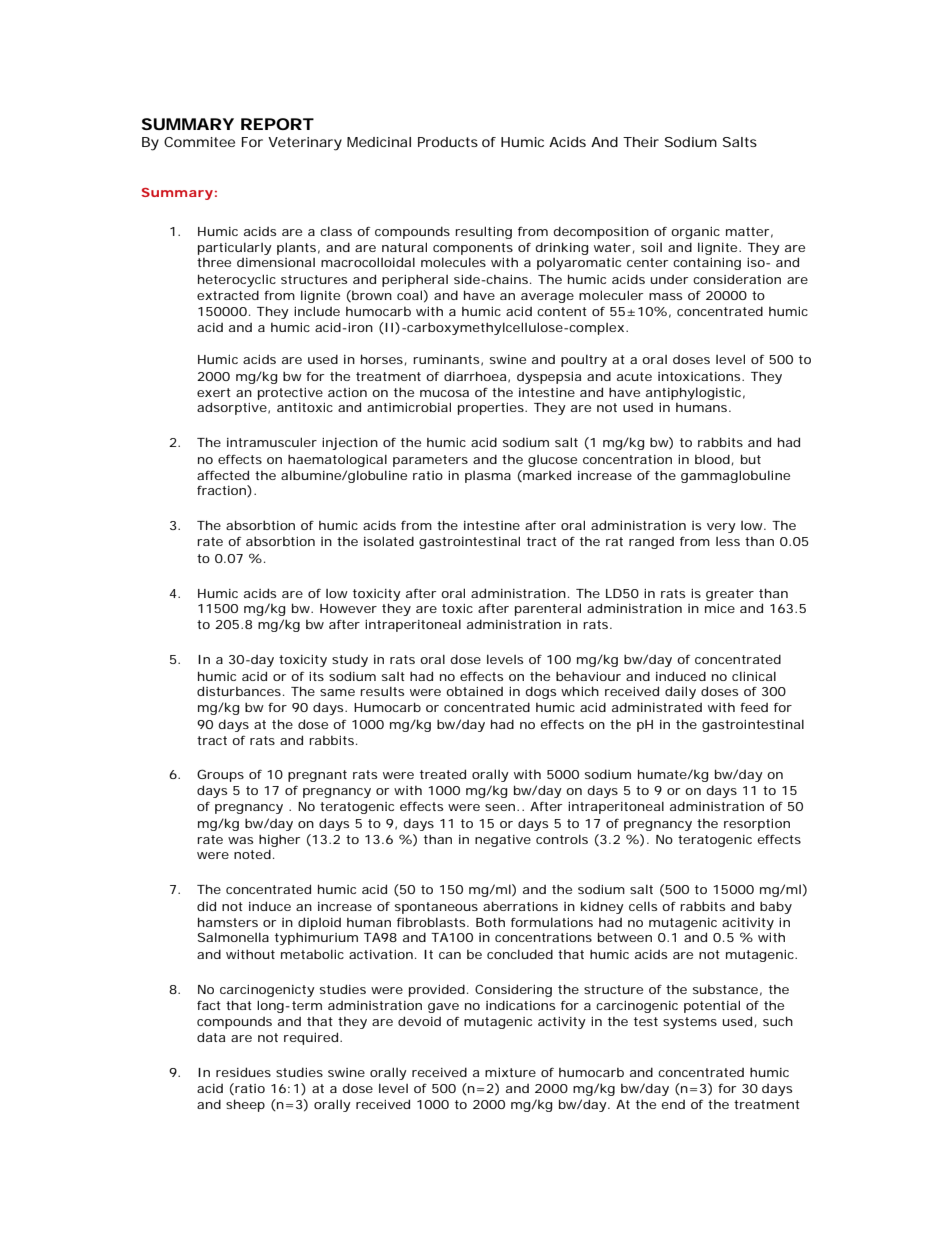 The image size is (952, 1233). What do you see at coordinates (641, 142) in the screenshot?
I see `Their` at bounding box center [641, 142].
